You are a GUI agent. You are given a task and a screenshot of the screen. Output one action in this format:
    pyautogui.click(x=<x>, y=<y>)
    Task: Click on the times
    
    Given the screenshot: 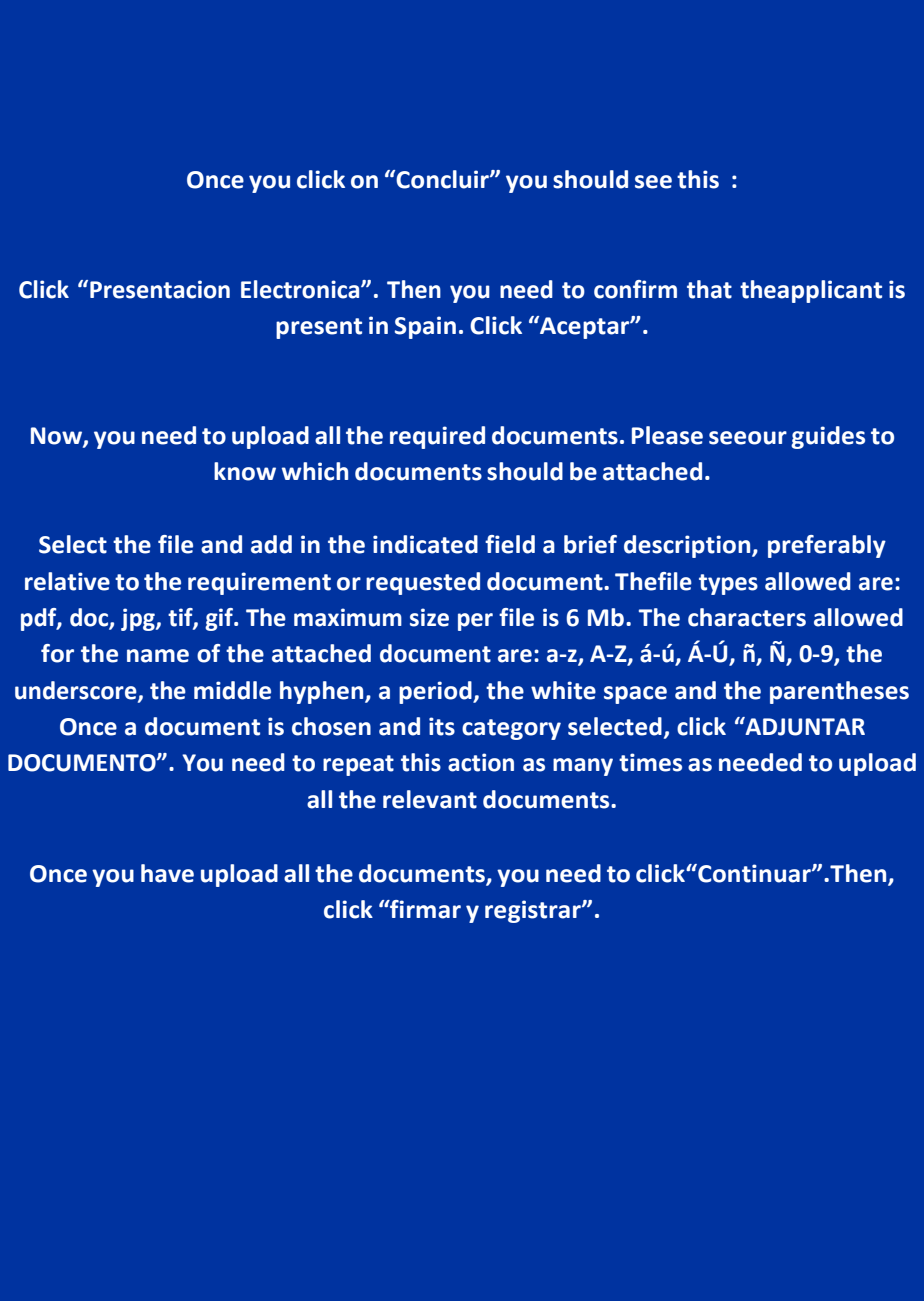 What is the action you would take?
    pyautogui.click(x=650, y=762)
